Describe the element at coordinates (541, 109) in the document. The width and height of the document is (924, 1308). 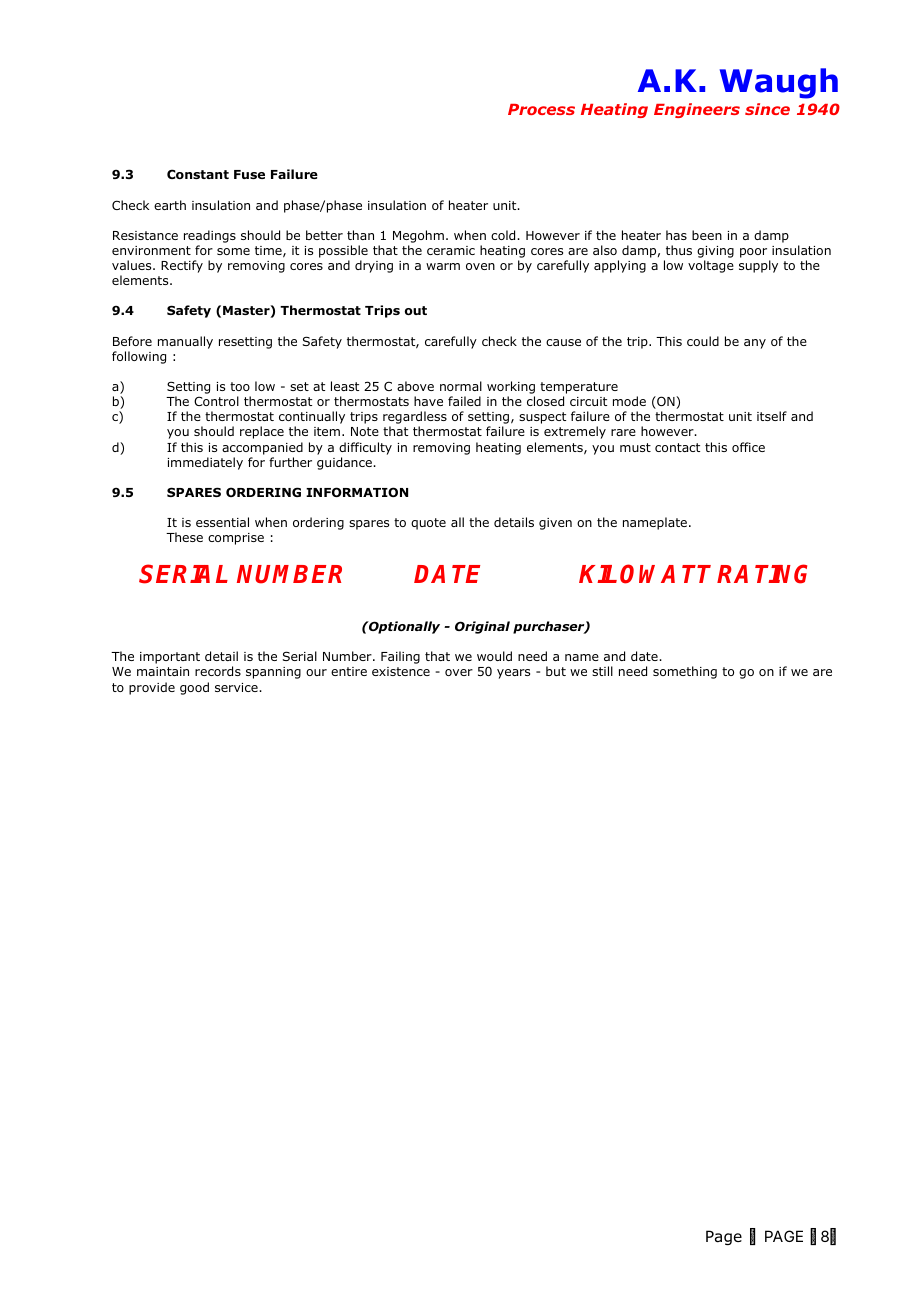
I see `Process` at that location.
